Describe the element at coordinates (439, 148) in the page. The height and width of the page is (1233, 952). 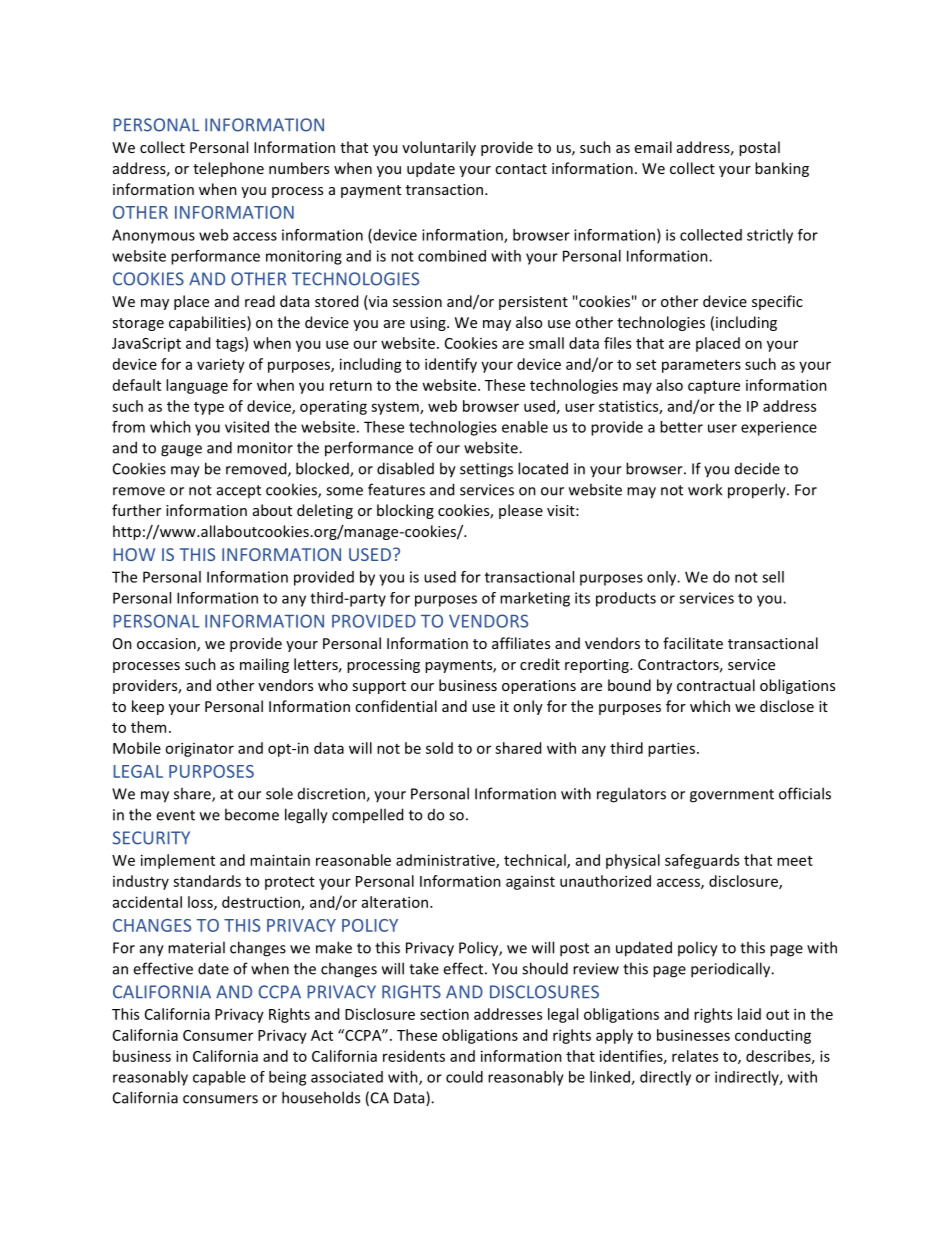
I see `voluntarily` at that location.
